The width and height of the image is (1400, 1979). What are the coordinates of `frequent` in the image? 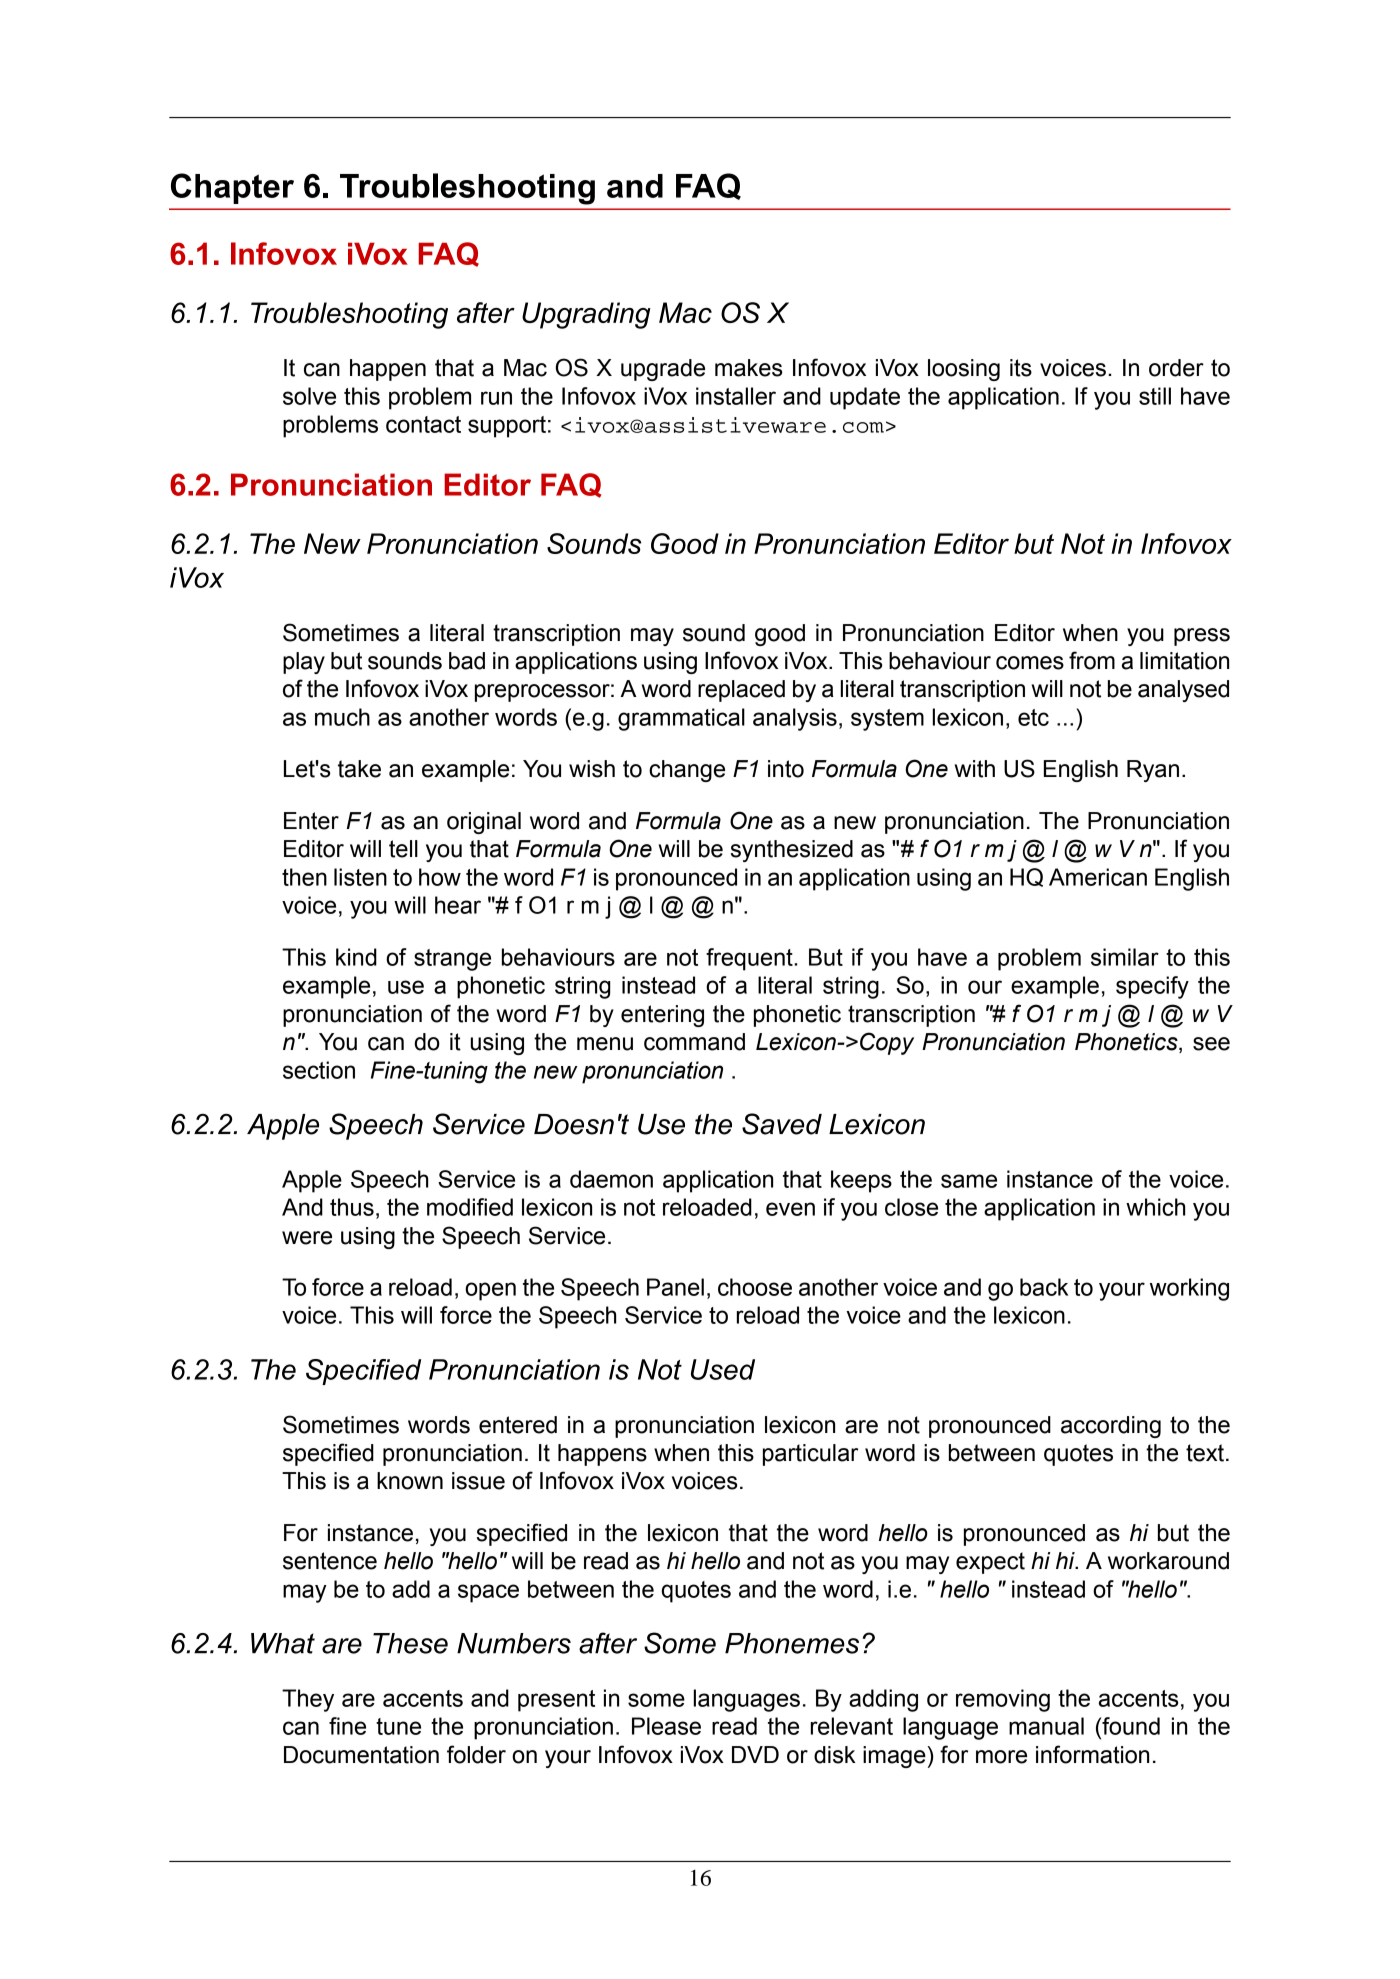 It's located at (750, 959).
